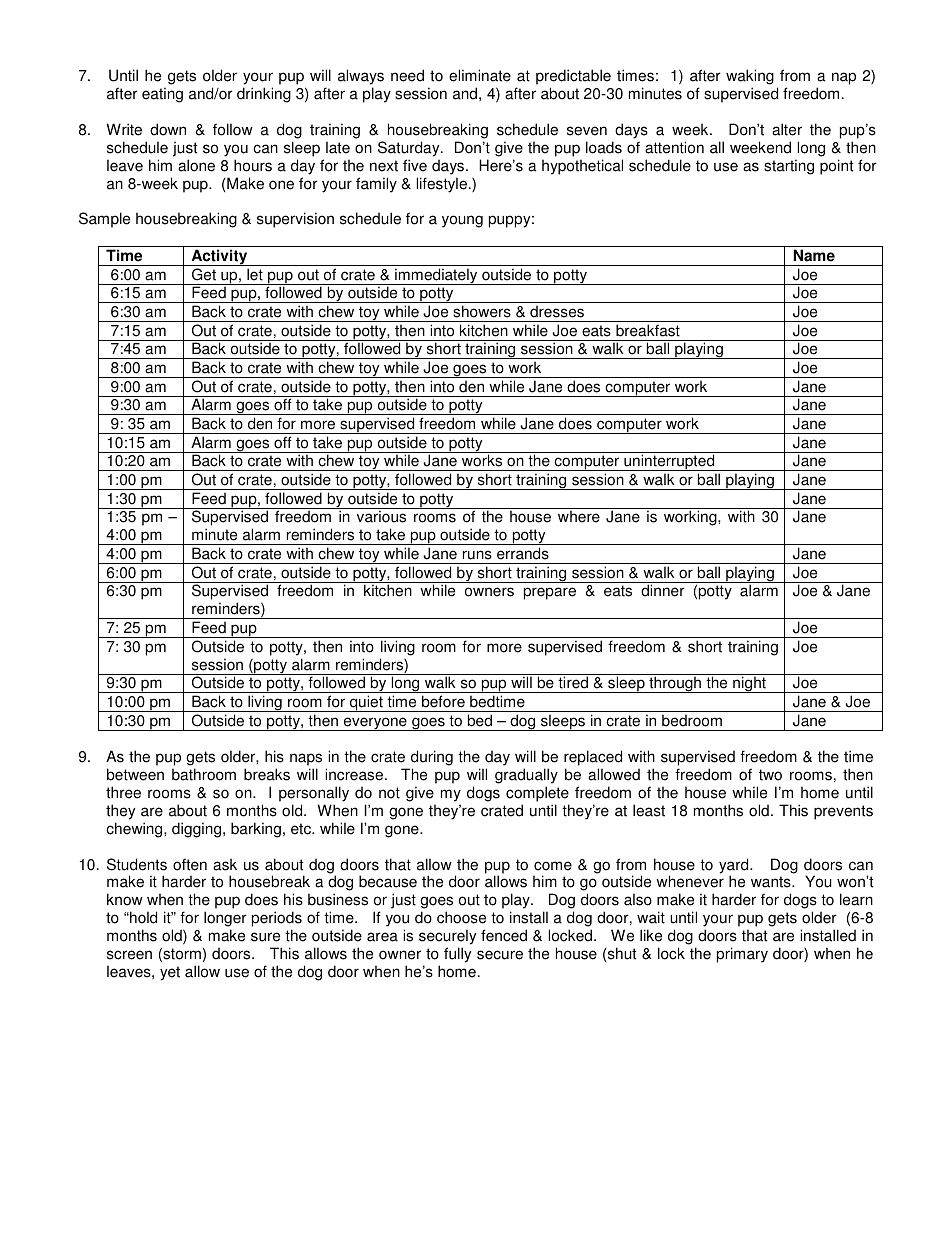 This screenshot has height=1233, width=952. What do you see at coordinates (381, 516) in the screenshot?
I see `various` at bounding box center [381, 516].
